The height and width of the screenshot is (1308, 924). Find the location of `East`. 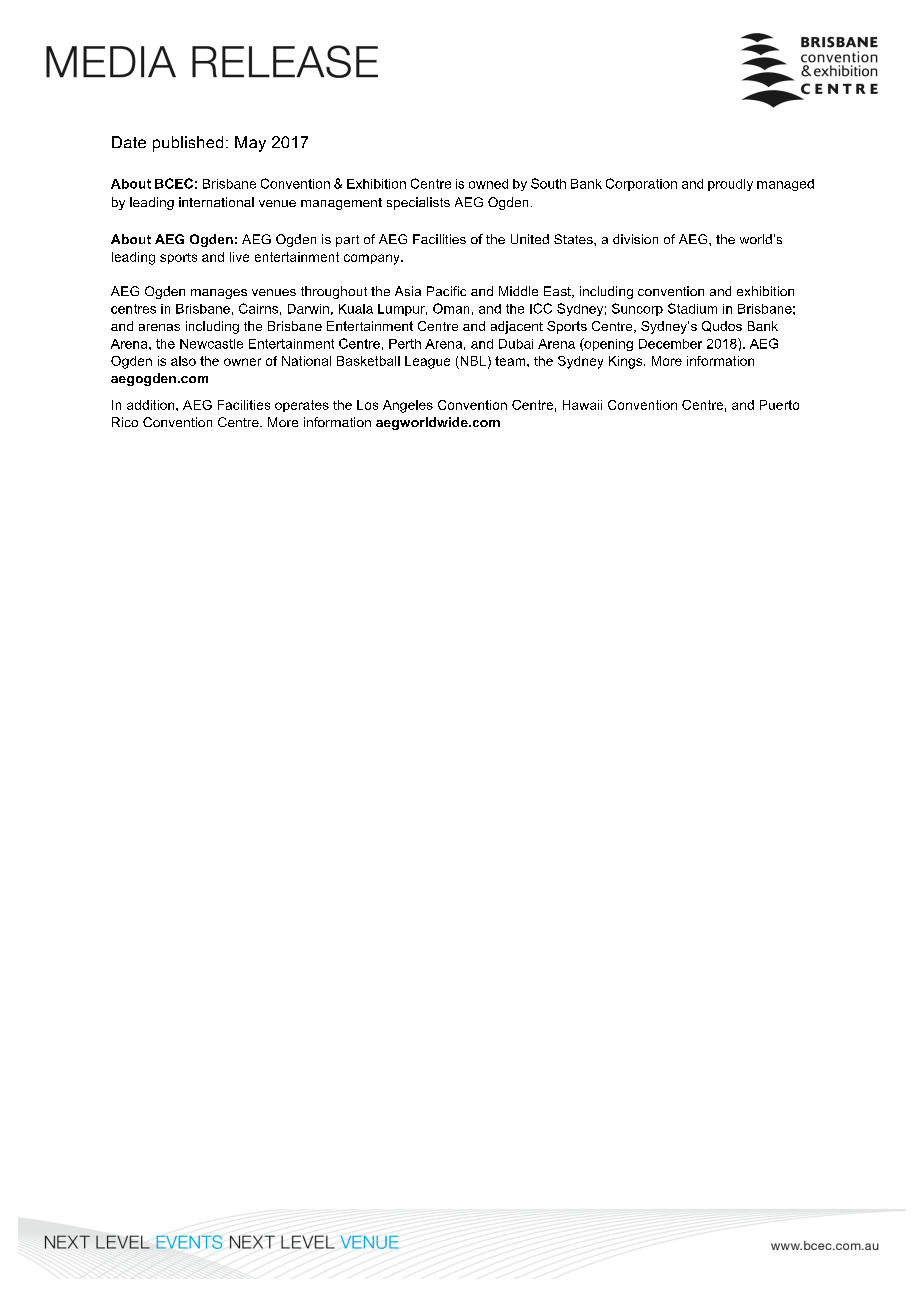

East is located at coordinates (558, 292).
